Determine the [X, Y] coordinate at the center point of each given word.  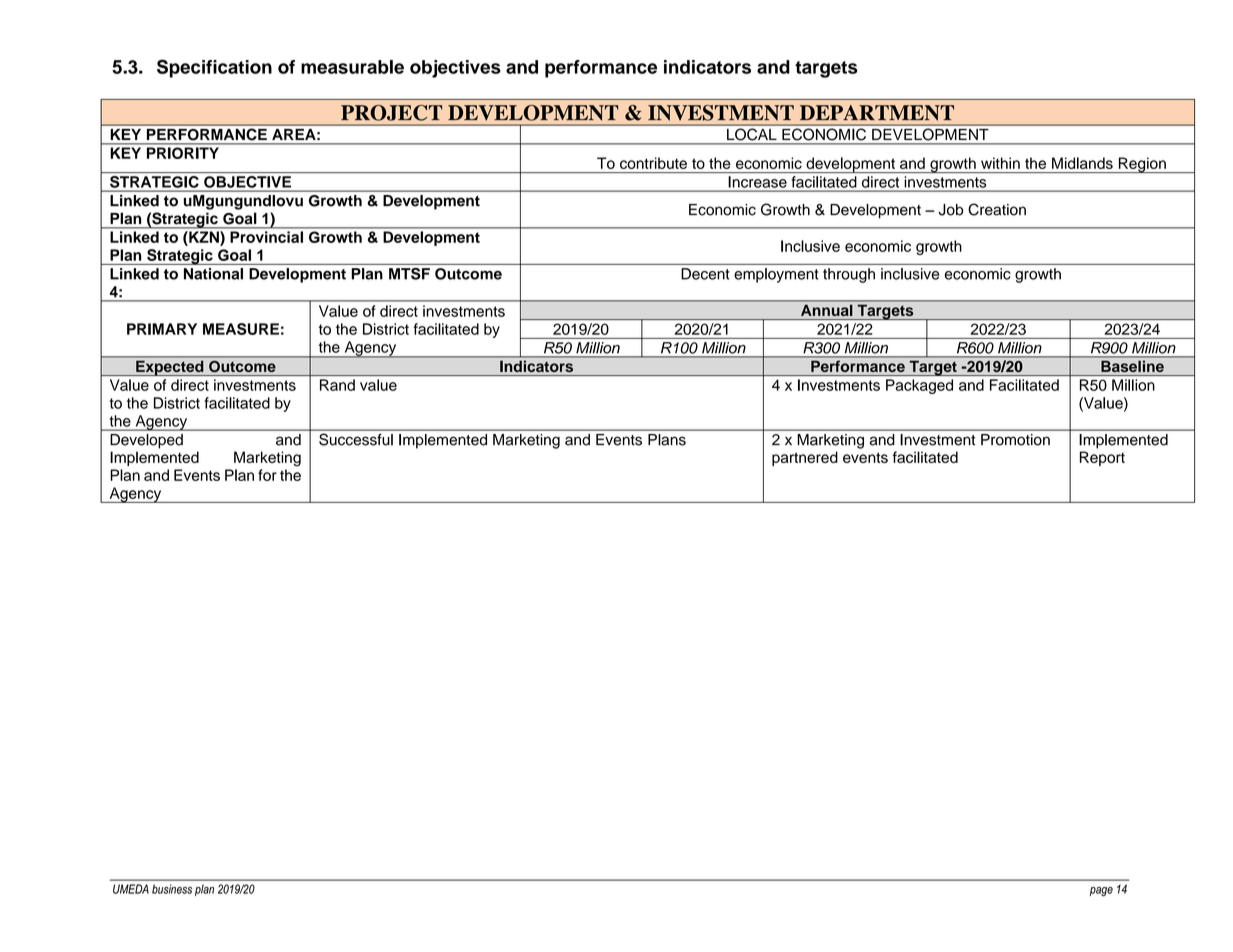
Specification [214, 68]
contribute [653, 163]
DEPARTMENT [877, 113]
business [172, 889]
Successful [356, 440]
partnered [805, 458]
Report [1102, 458]
